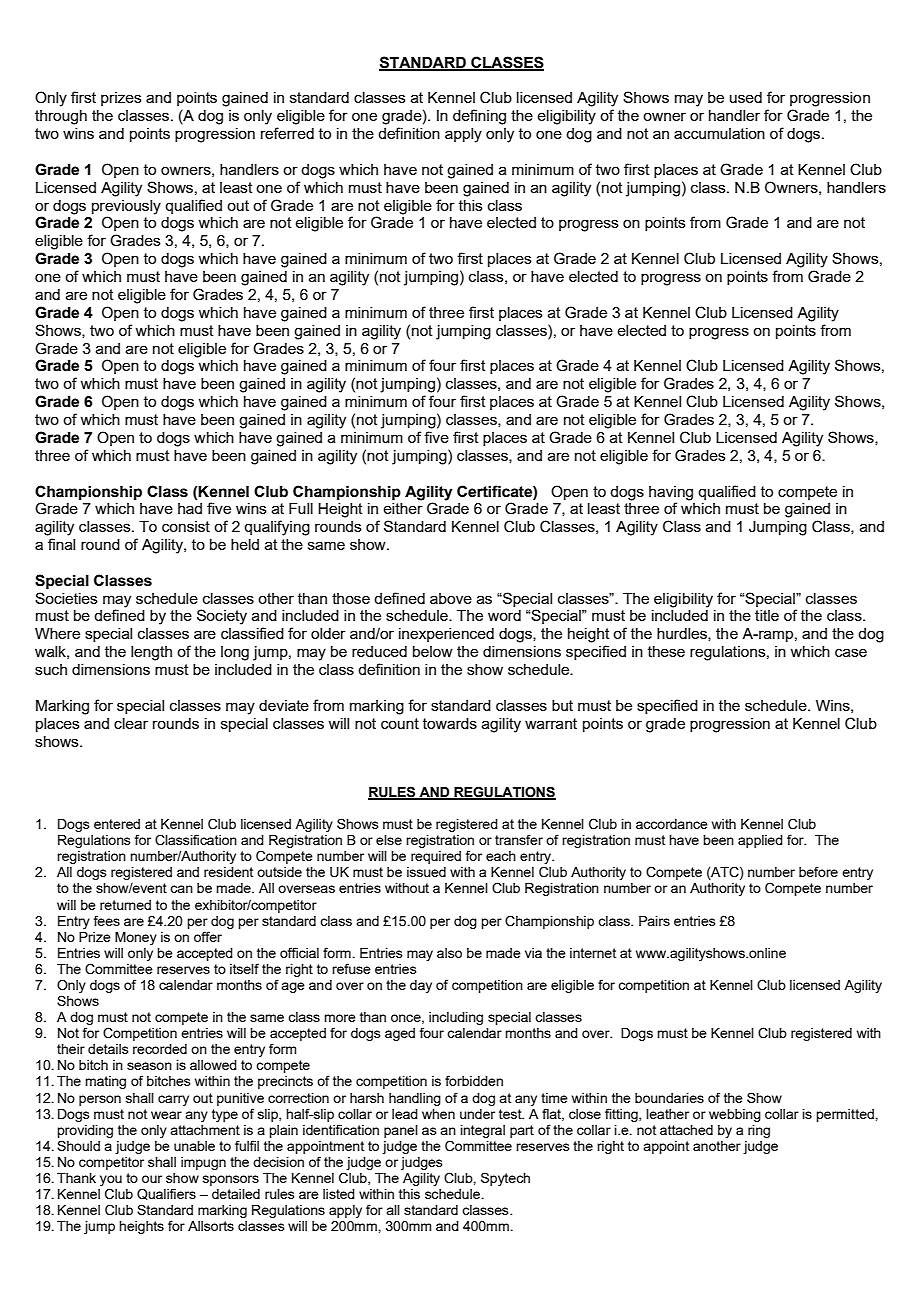 This image has width=924, height=1308. I want to click on applied, so click(760, 841).
